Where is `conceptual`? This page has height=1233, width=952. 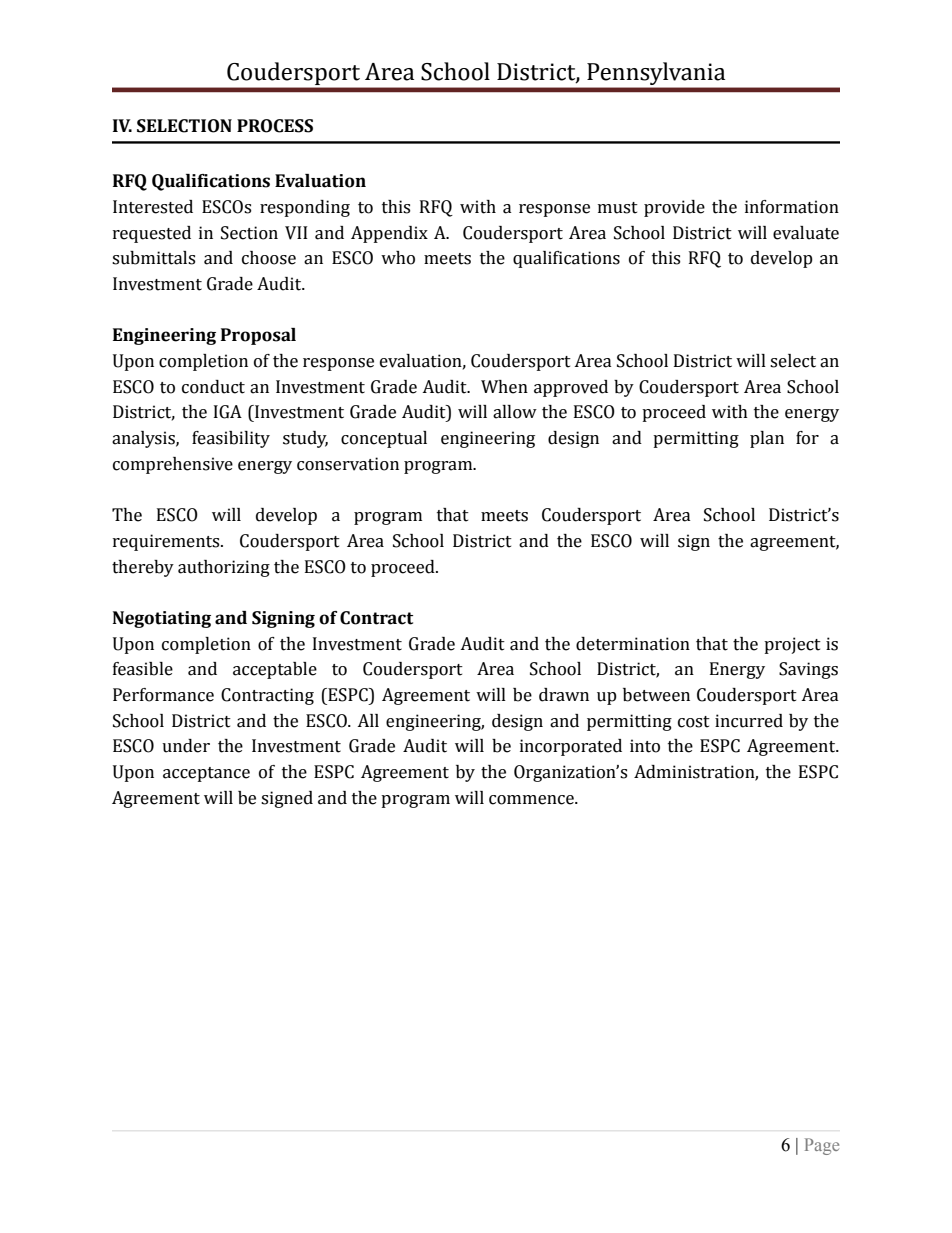
conceptual is located at coordinates (384, 439).
